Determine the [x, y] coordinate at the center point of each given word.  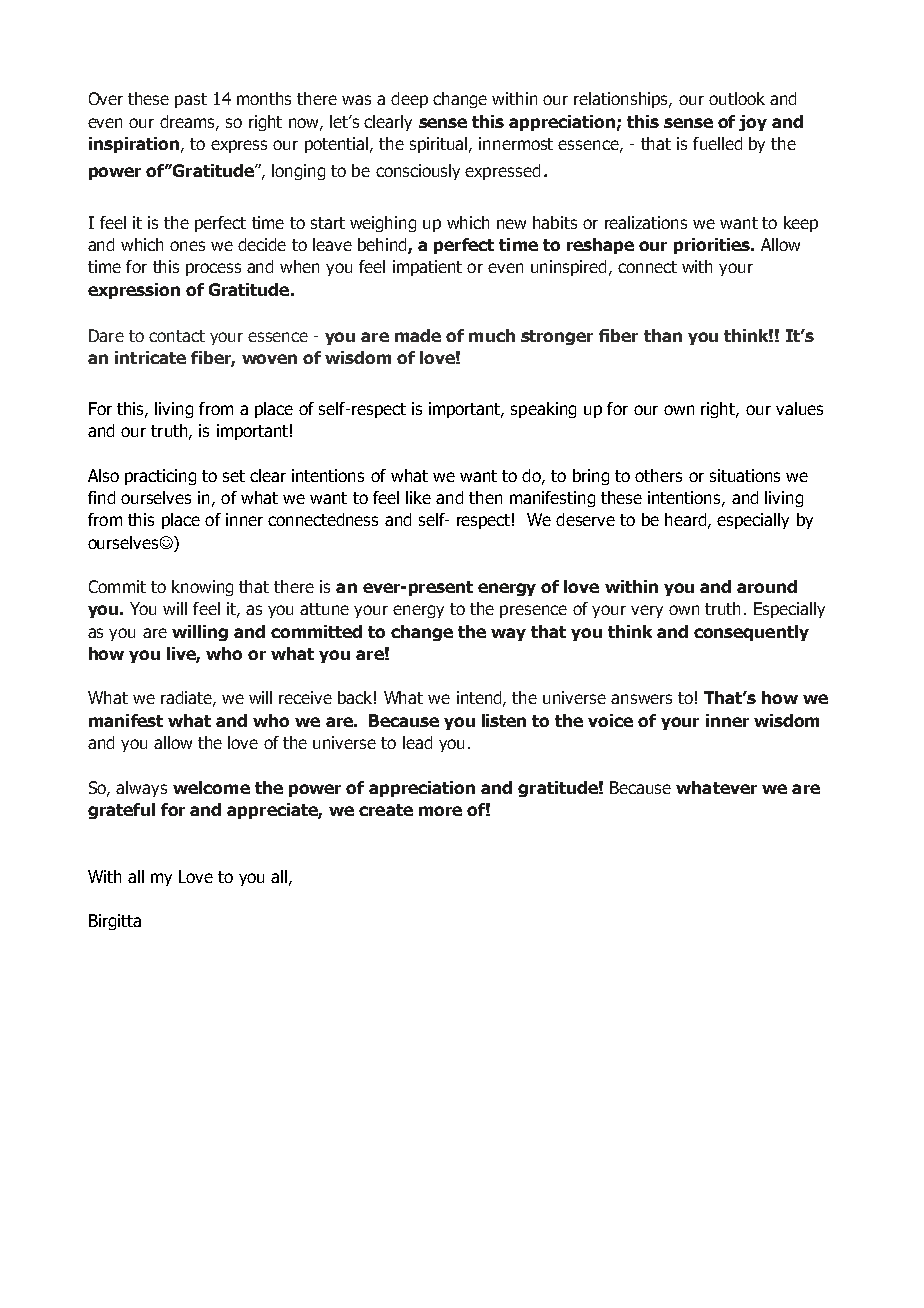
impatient [427, 268]
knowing [202, 588]
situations [745, 475]
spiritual [440, 145]
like [418, 497]
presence [533, 611]
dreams [188, 122]
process [213, 269]
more [440, 811]
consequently [751, 633]
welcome [211, 787]
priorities [713, 246]
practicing [160, 477]
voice [610, 720]
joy [753, 123]
